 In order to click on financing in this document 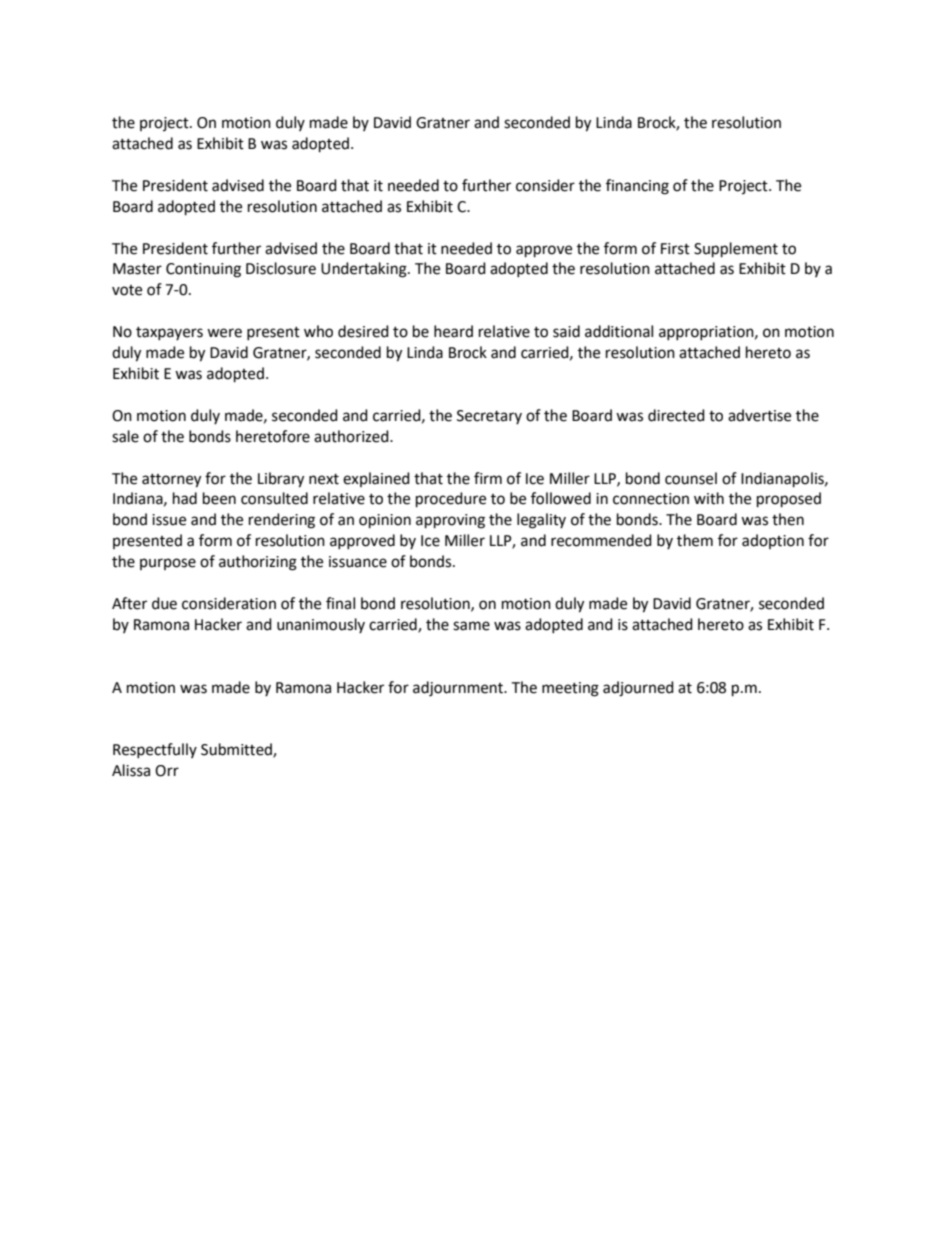, I will do `click(637, 187)`.
